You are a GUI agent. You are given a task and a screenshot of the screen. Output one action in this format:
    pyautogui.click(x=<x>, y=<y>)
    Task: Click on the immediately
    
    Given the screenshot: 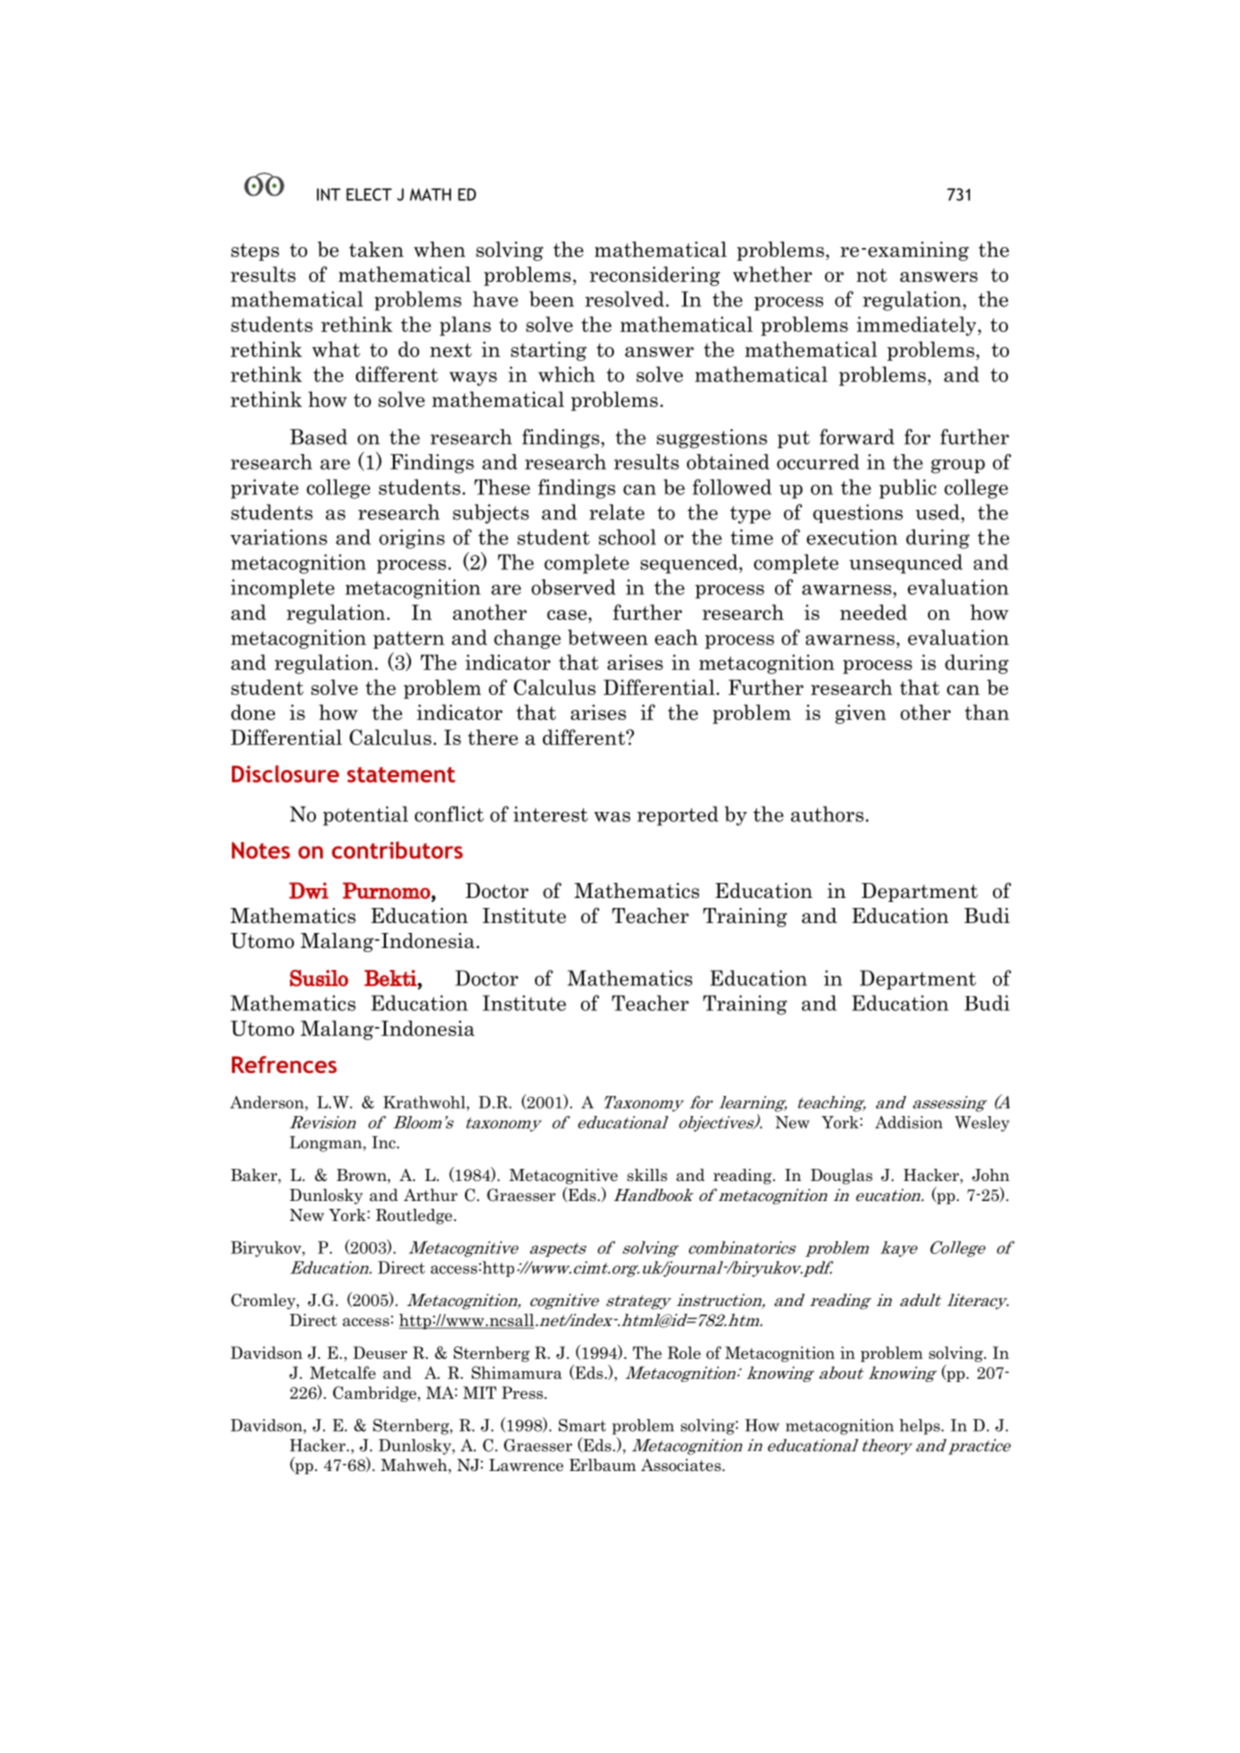 What is the action you would take?
    pyautogui.click(x=918, y=326)
